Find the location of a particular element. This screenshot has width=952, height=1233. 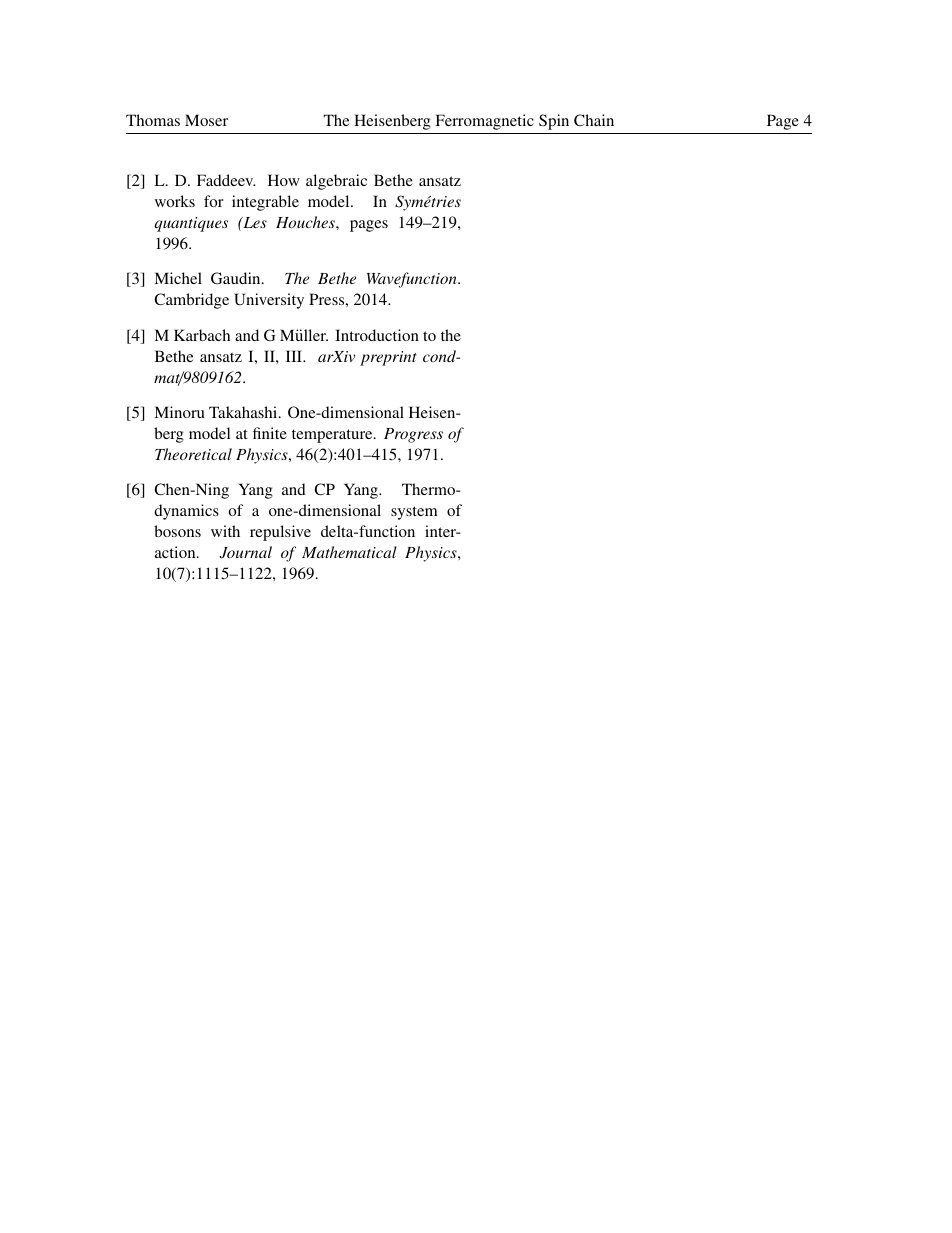

Moser is located at coordinates (206, 120).
